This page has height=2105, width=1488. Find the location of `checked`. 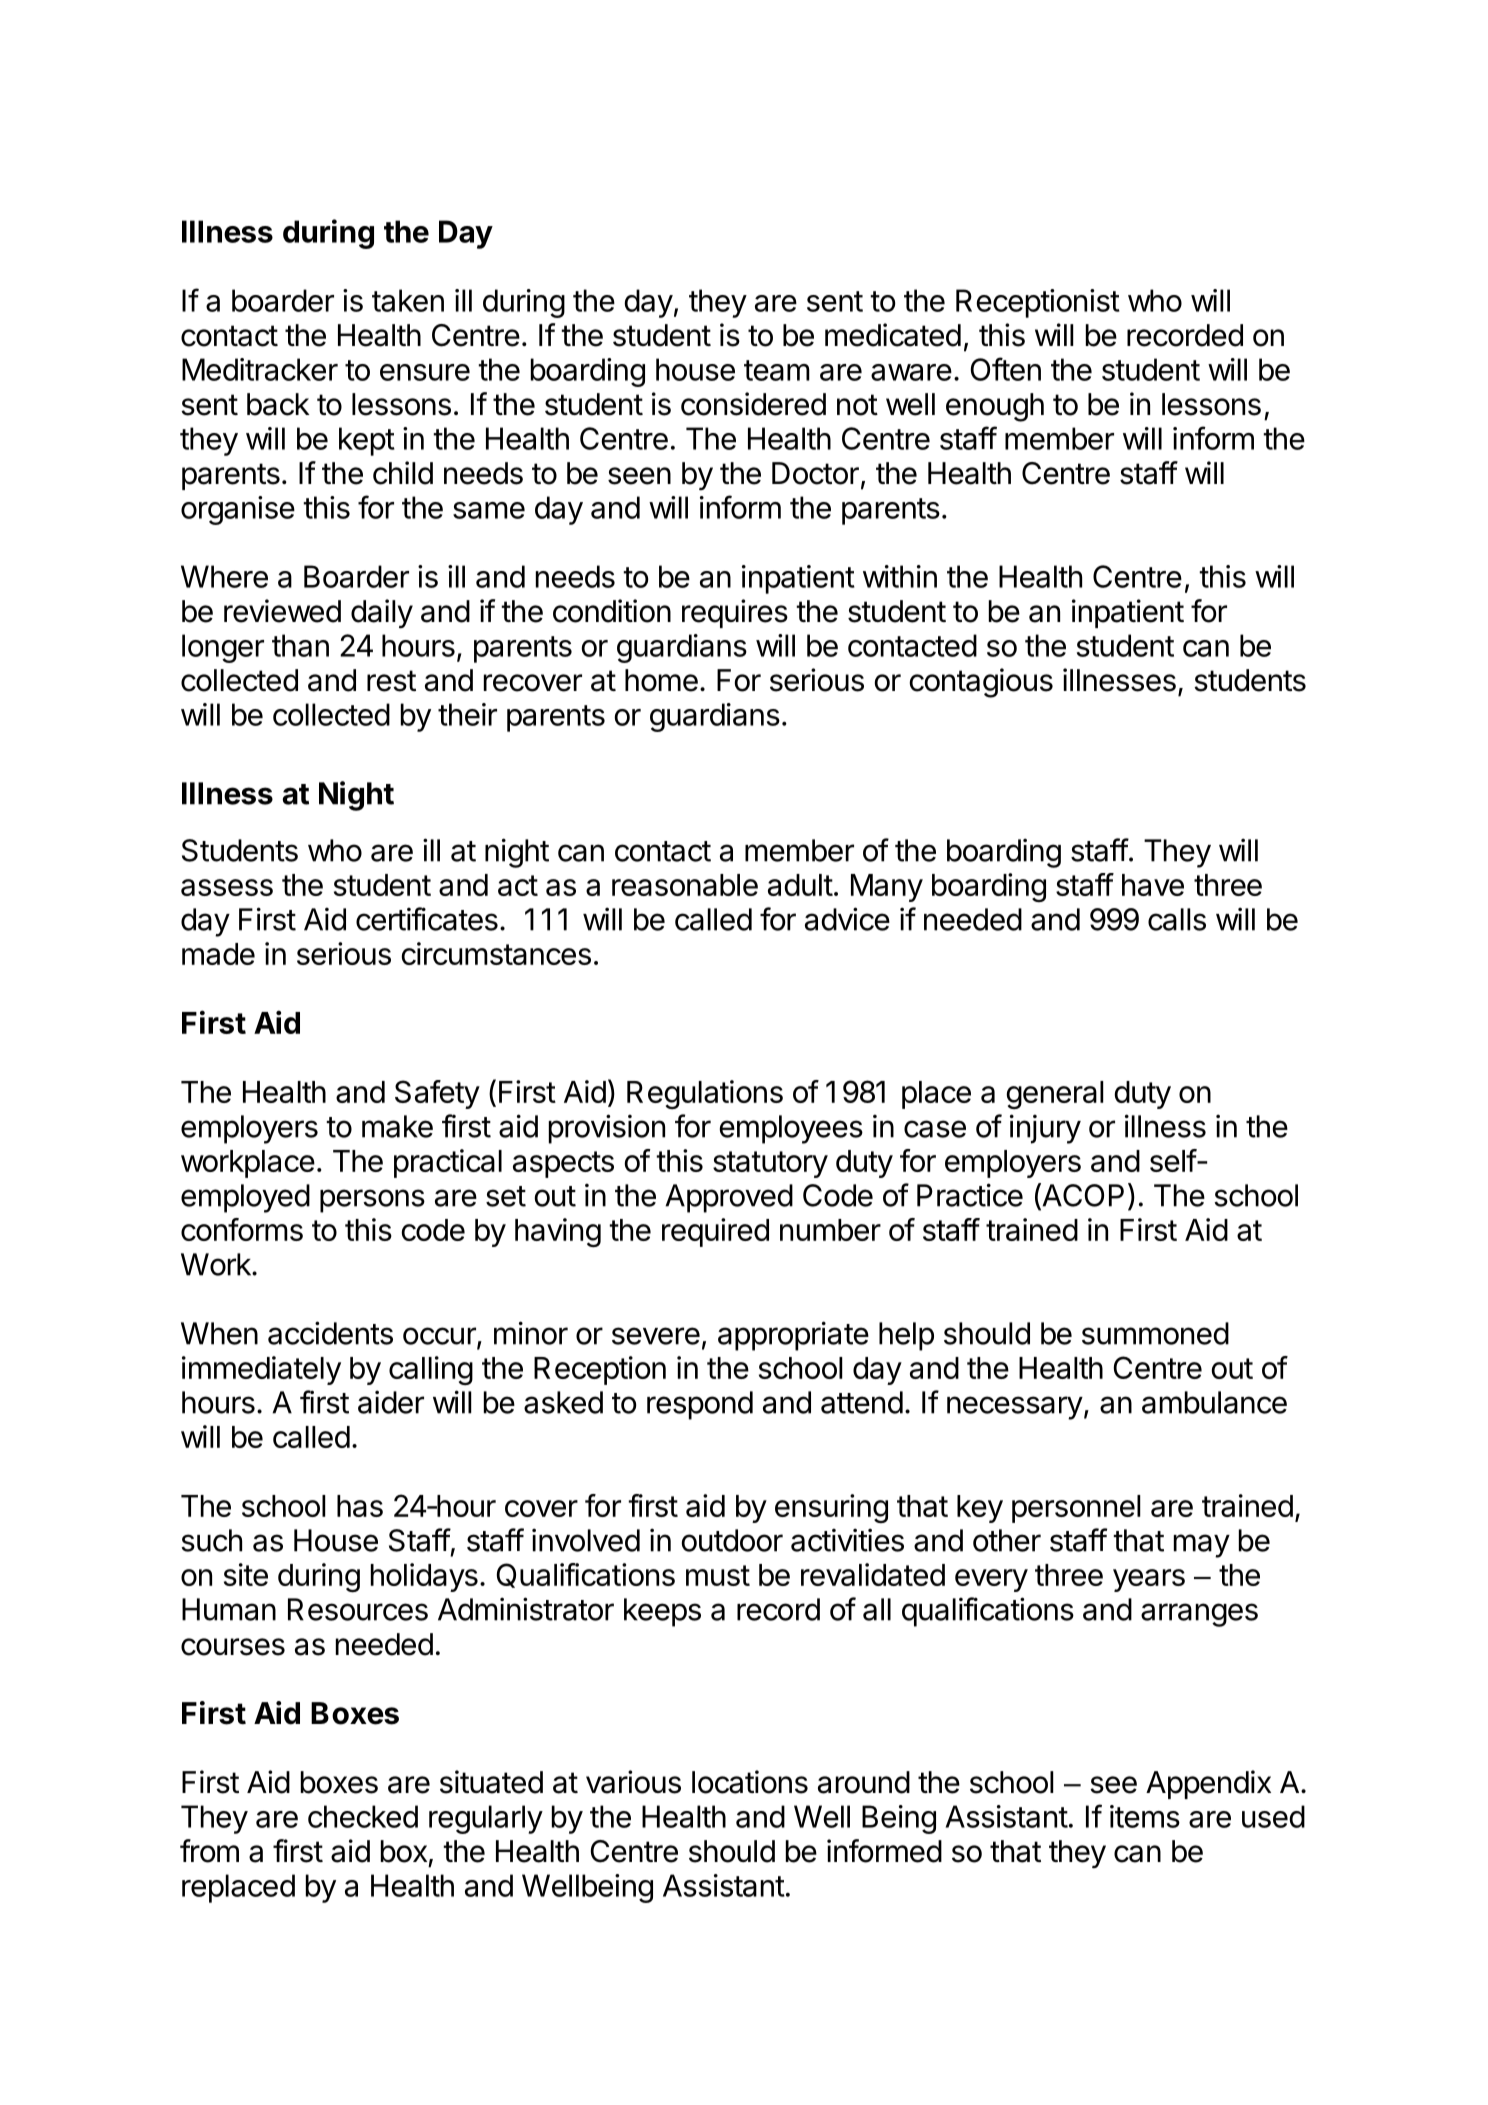

checked is located at coordinates (363, 1816).
